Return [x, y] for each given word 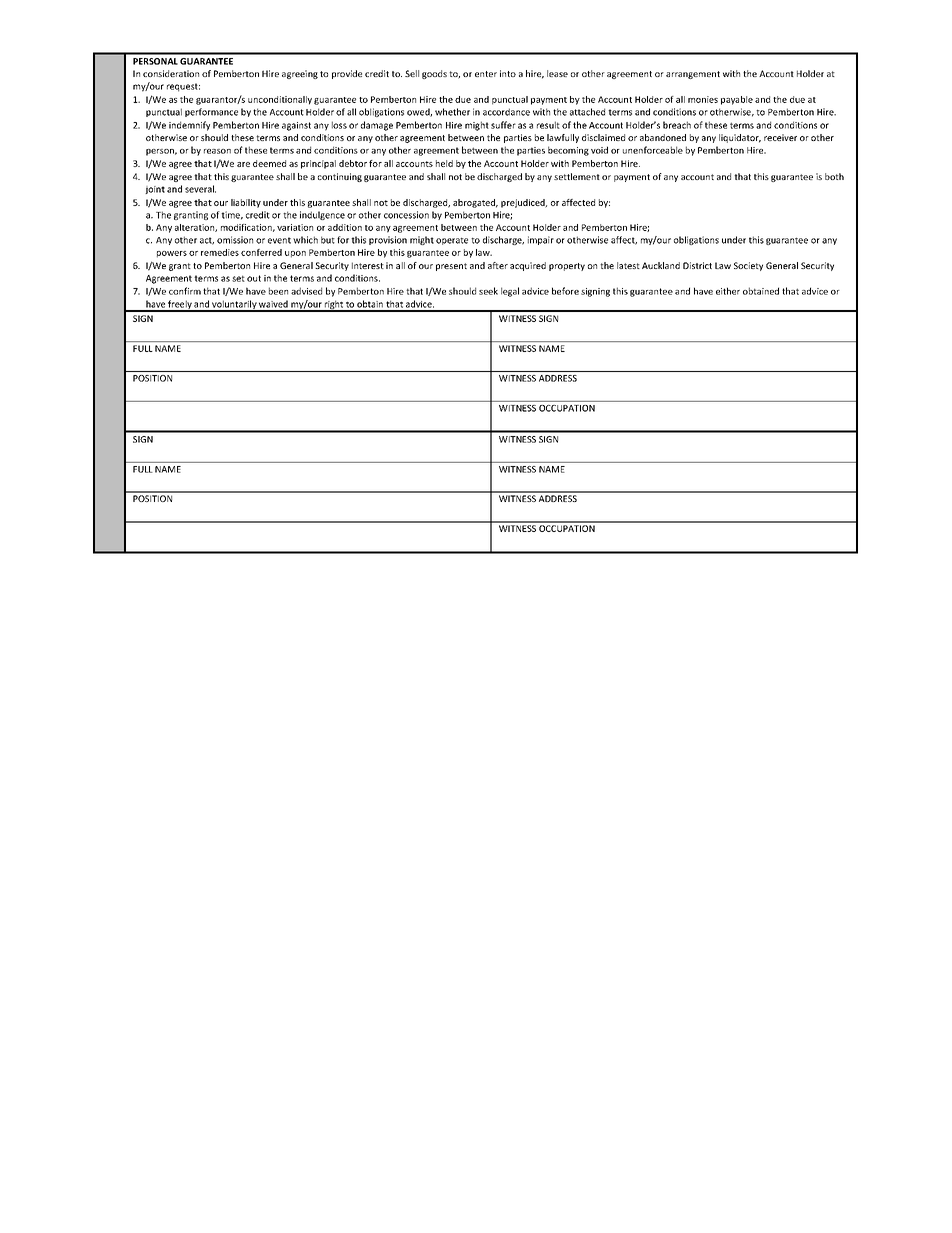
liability [246, 203]
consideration [171, 73]
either [728, 291]
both [834, 176]
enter [486, 74]
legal [510, 292]
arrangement [693, 75]
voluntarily [234, 306]
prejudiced [524, 203]
